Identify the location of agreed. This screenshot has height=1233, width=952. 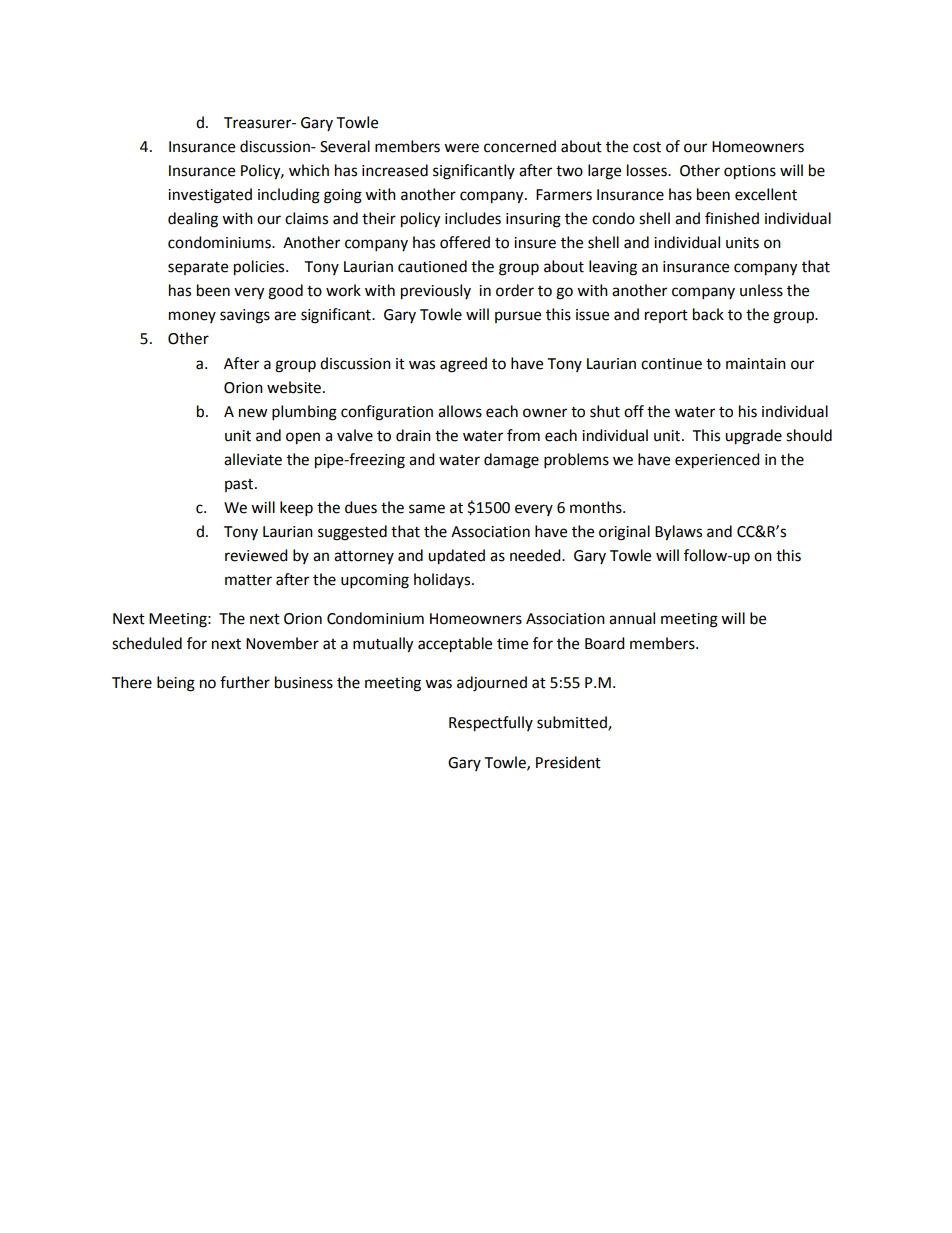
(463, 365).
